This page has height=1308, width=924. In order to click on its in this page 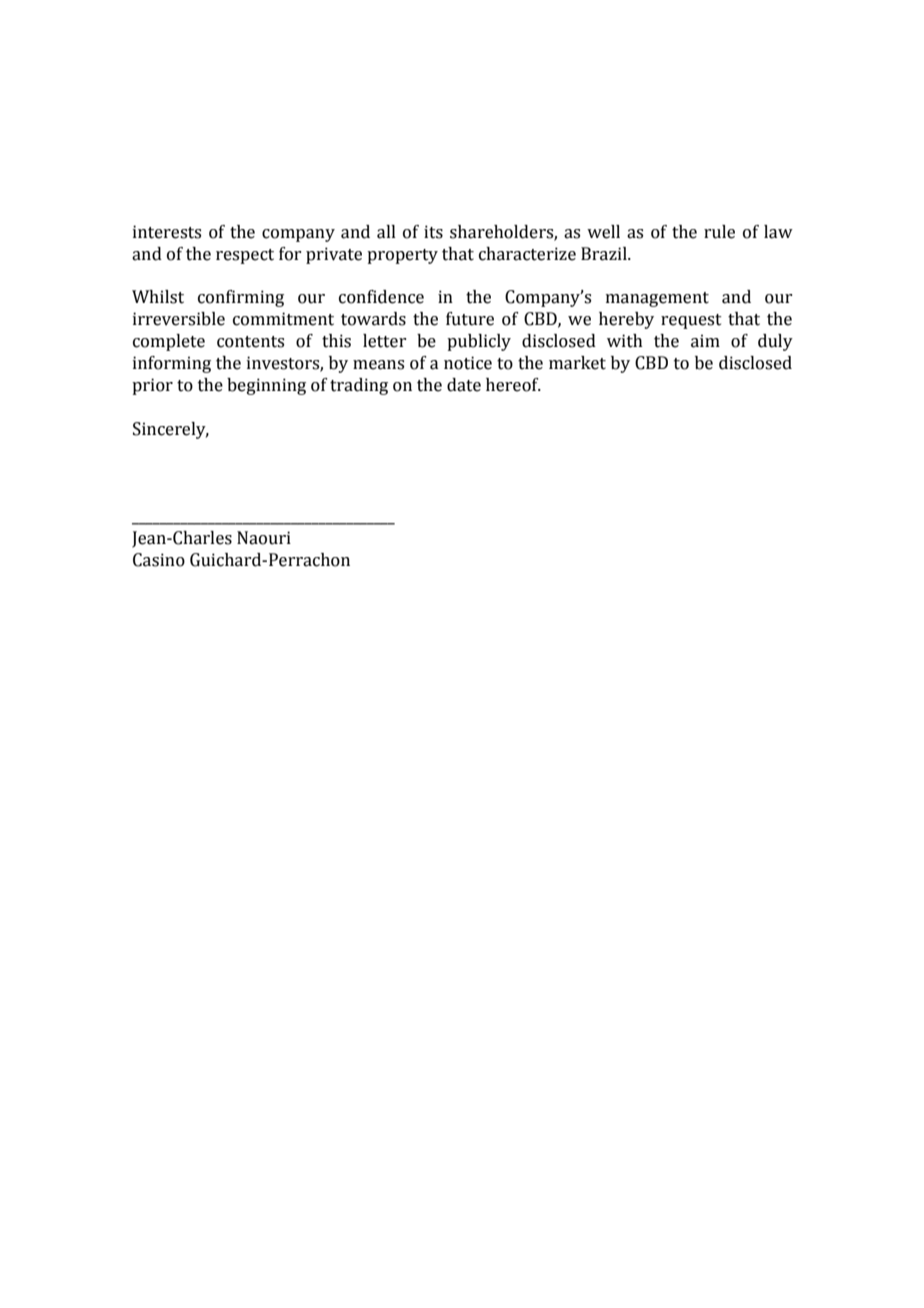, I will do `click(433, 232)`.
